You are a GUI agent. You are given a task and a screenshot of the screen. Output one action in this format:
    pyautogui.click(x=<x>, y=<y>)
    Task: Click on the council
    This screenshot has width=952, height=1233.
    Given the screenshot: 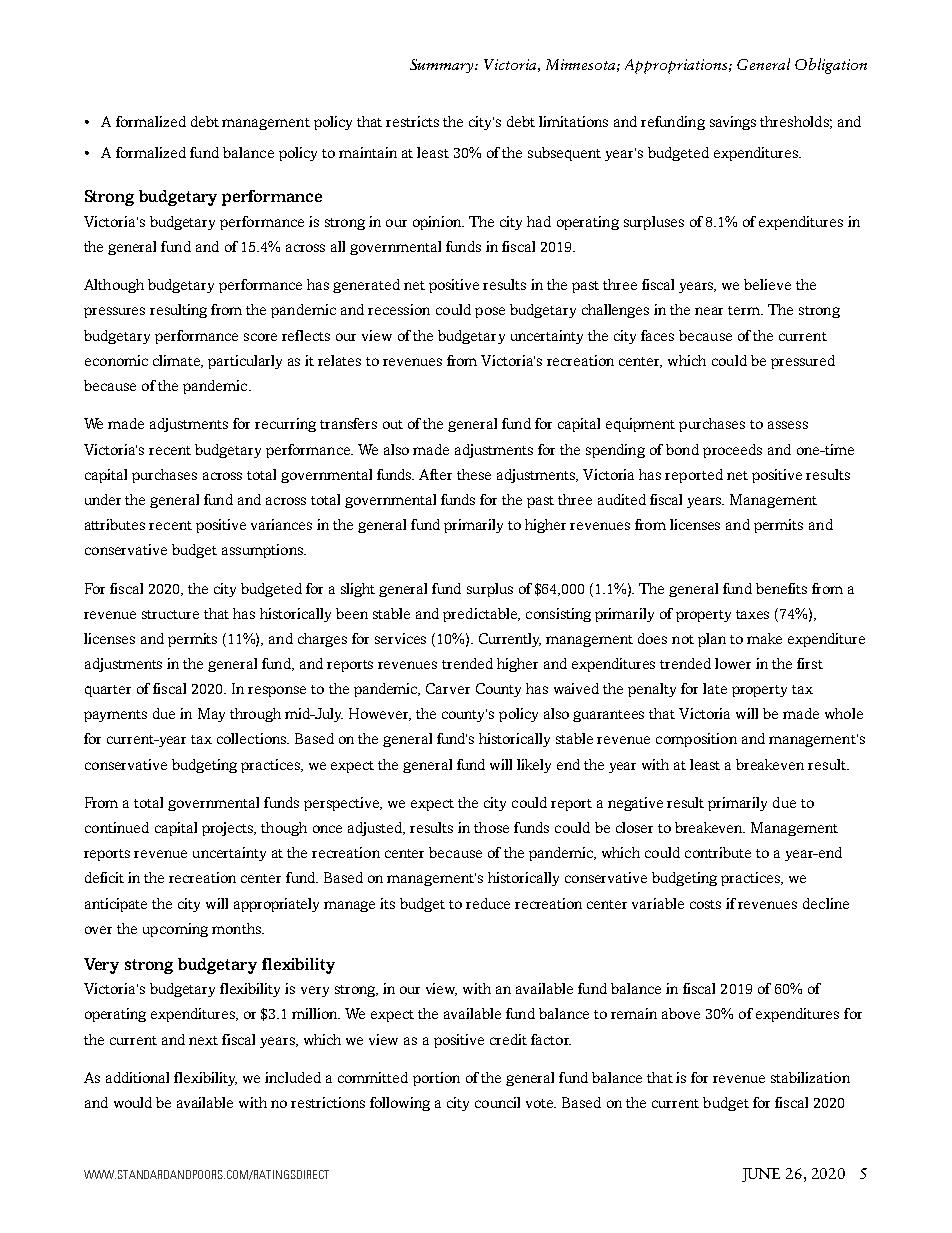 What is the action you would take?
    pyautogui.click(x=497, y=1102)
